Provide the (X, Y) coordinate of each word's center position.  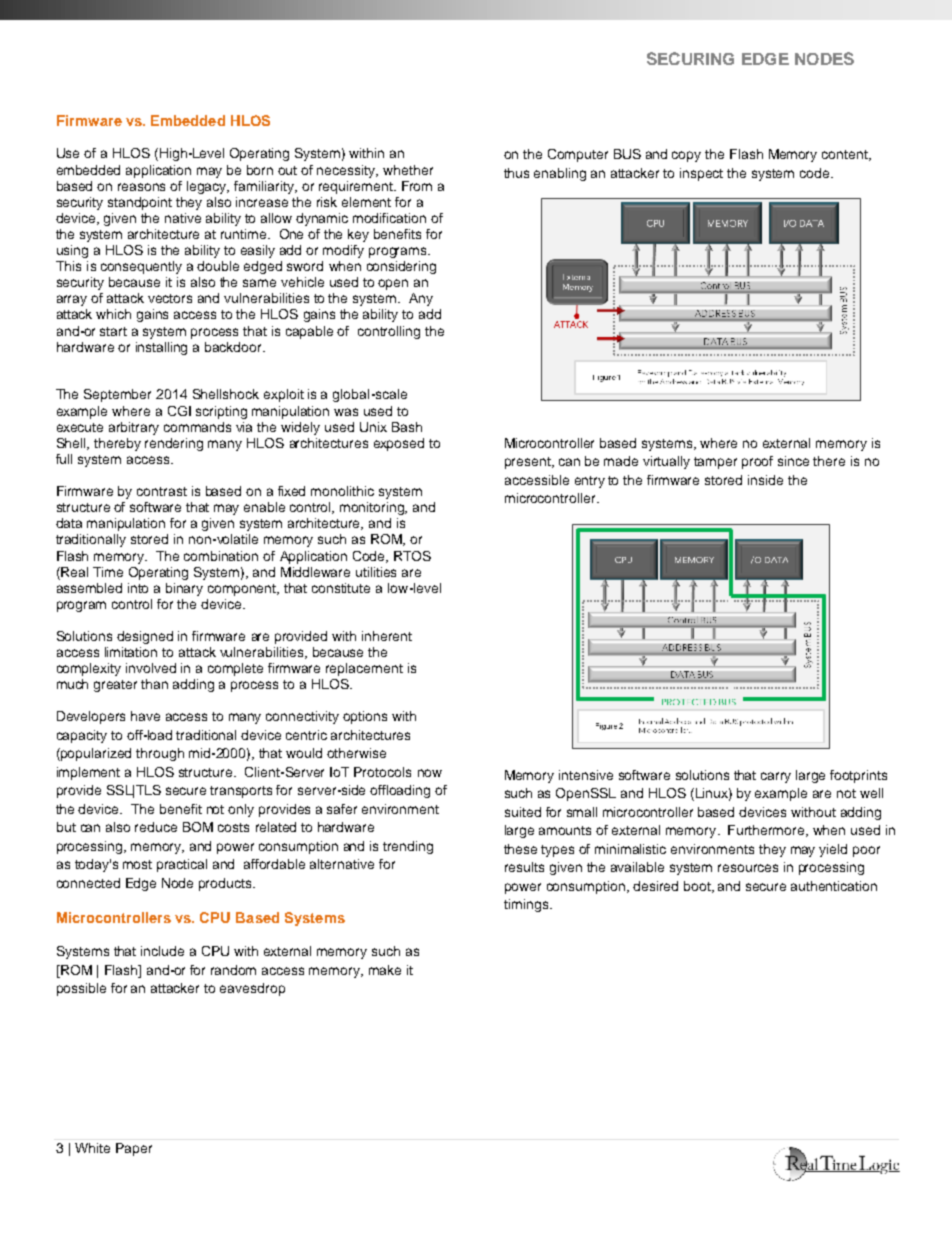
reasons (141, 187)
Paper (134, 1149)
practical (182, 865)
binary (184, 589)
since (793, 461)
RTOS (412, 556)
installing (161, 348)
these (520, 849)
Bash (407, 427)
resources (748, 868)
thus (516, 173)
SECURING (690, 58)
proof (757, 462)
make (385, 970)
